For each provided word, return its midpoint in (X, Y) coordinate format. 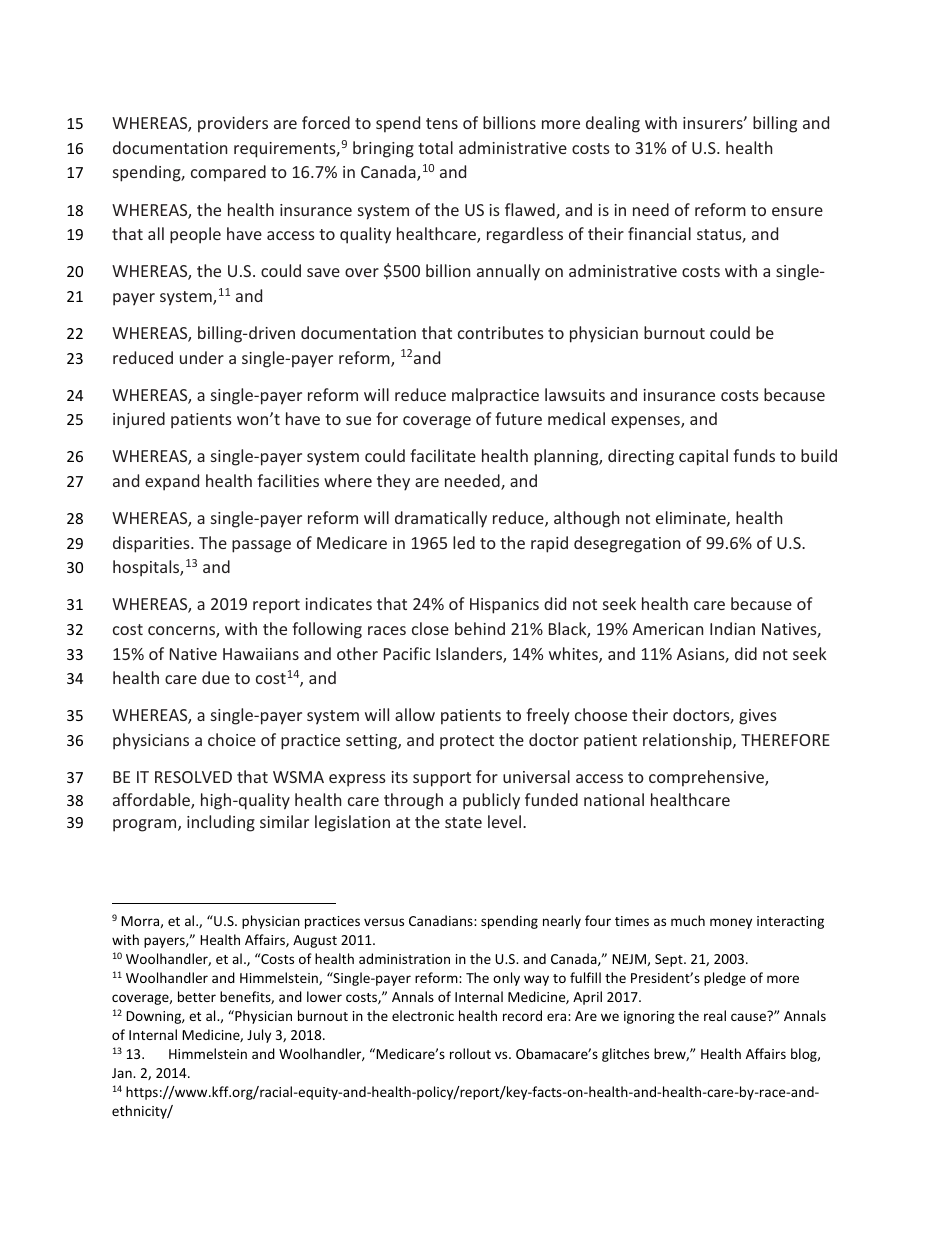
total (435, 147)
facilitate (443, 455)
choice (232, 739)
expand (172, 482)
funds (754, 455)
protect (467, 742)
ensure (797, 211)
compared (228, 173)
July (259, 1036)
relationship (688, 741)
